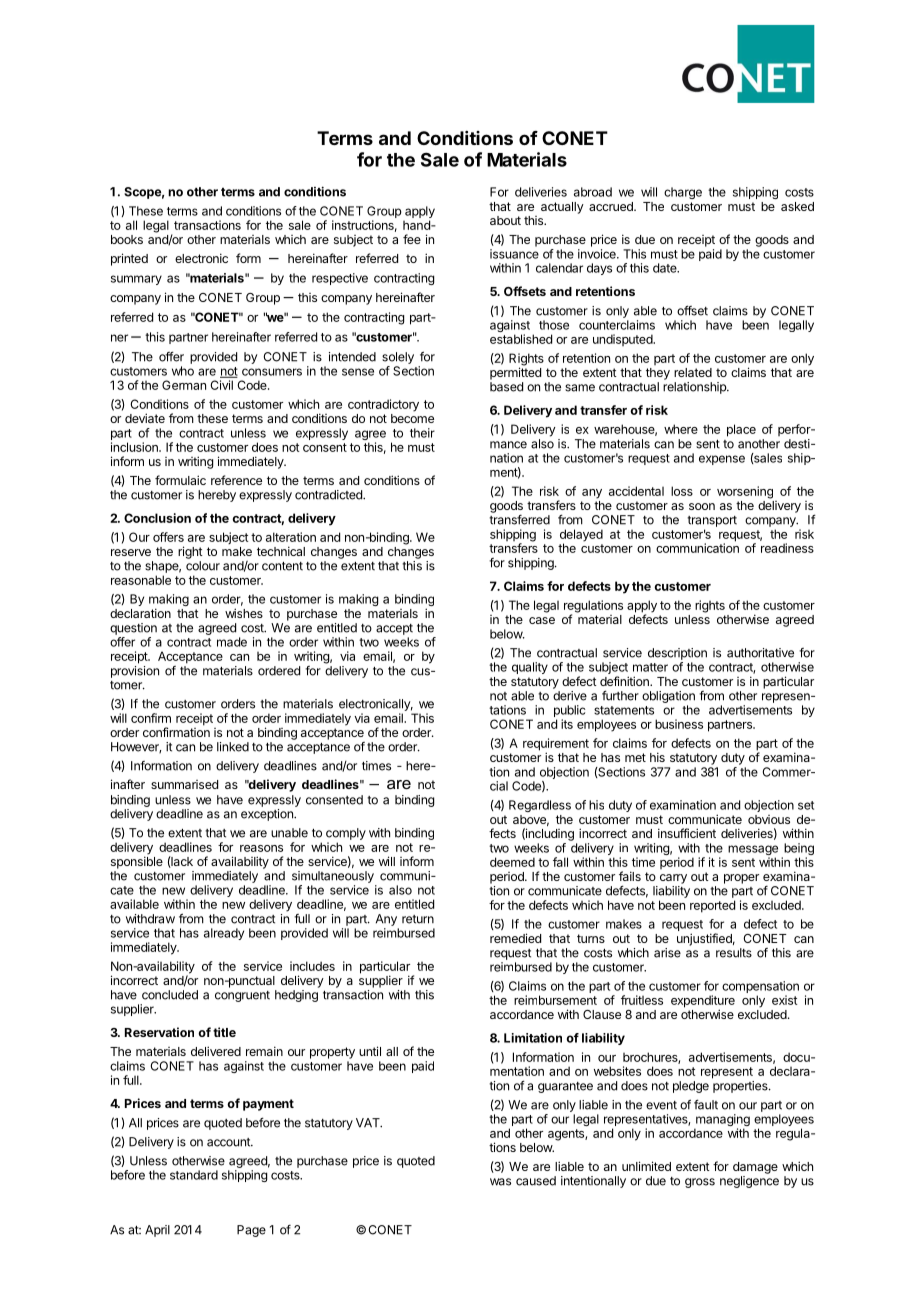  Describe the element at coordinates (734, 953) in the document. I see `results` at that location.
